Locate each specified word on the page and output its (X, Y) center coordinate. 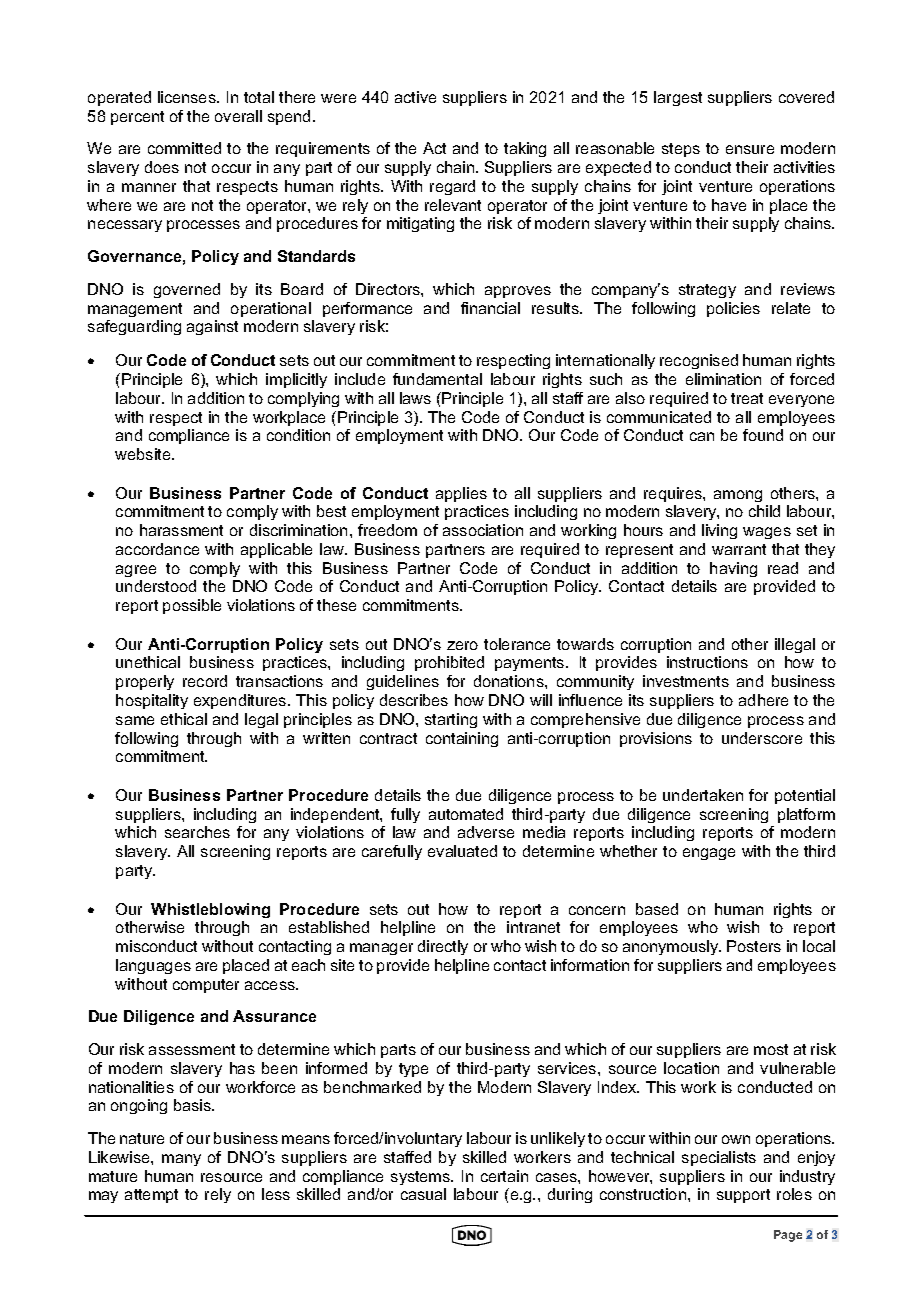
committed (184, 148)
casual (423, 1194)
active (415, 97)
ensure (750, 149)
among (738, 496)
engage (709, 854)
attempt (151, 1196)
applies (461, 494)
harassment (181, 530)
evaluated (462, 851)
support (743, 1196)
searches (197, 832)
